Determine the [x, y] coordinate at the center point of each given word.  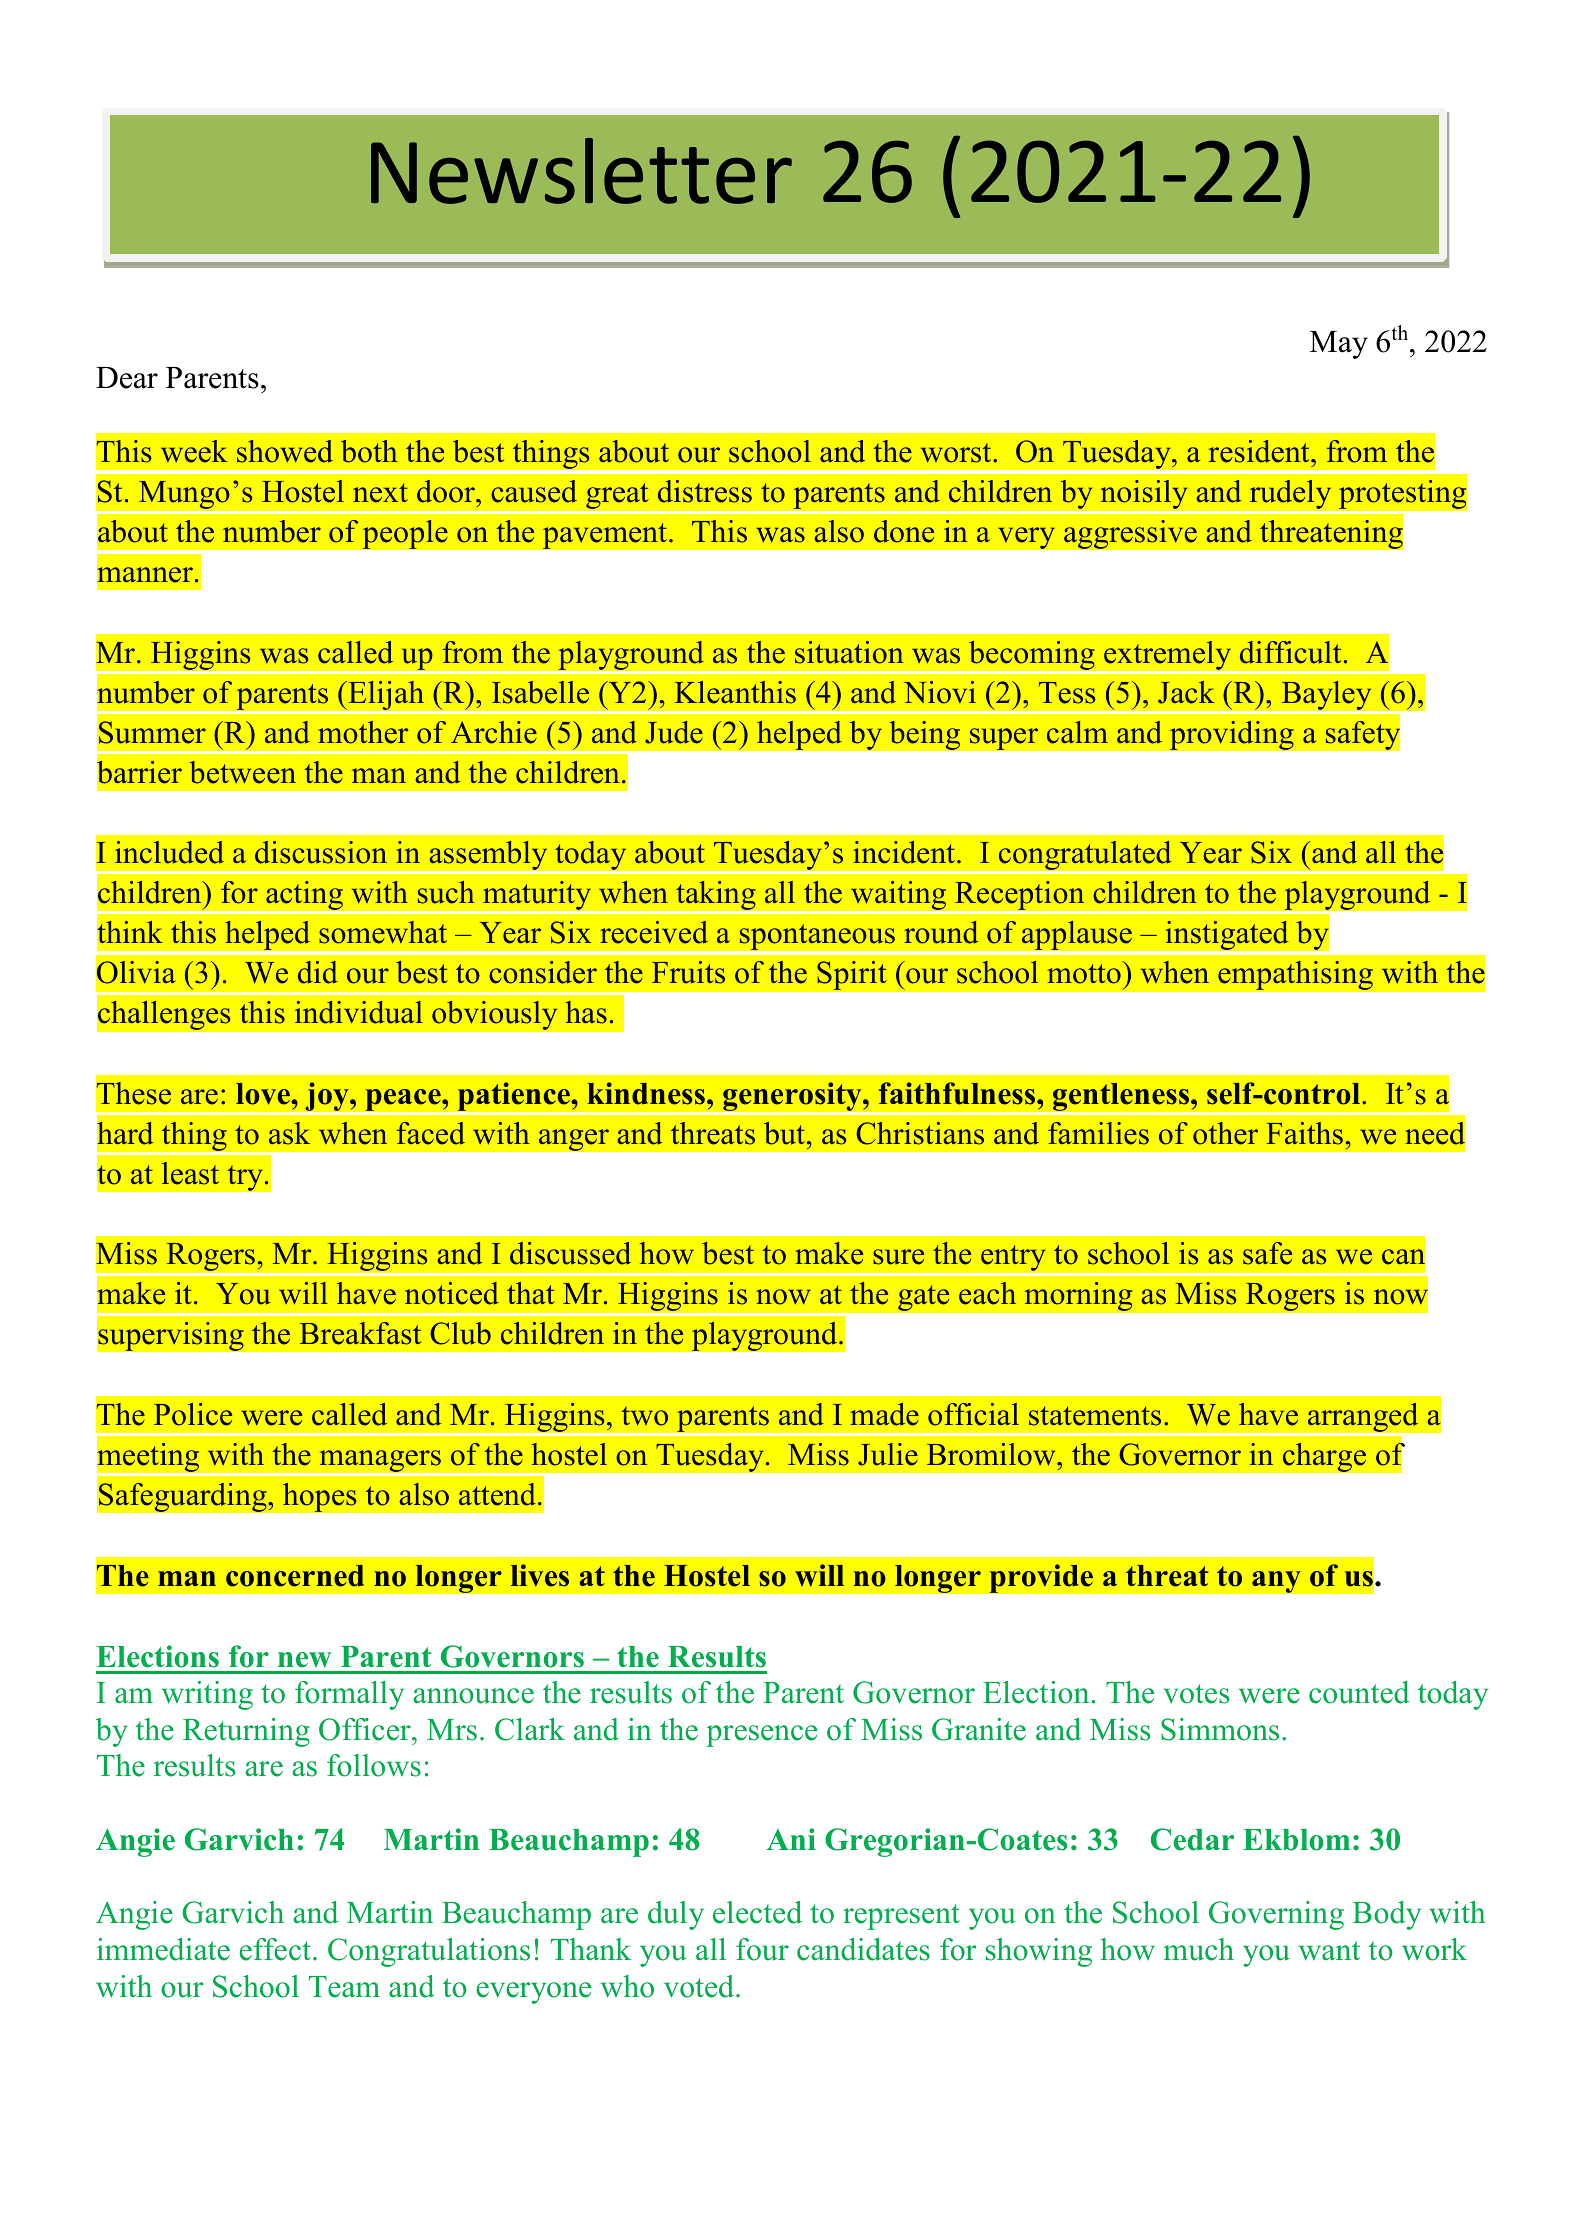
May [1339, 345]
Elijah [386, 697]
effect [275, 1949]
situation [849, 652]
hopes [320, 1497]
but [786, 1133]
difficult [1290, 652]
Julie [888, 1454]
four [762, 1949]
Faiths [1304, 1133]
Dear [127, 378]
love [264, 1094]
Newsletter [581, 171]
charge [1324, 1457]
